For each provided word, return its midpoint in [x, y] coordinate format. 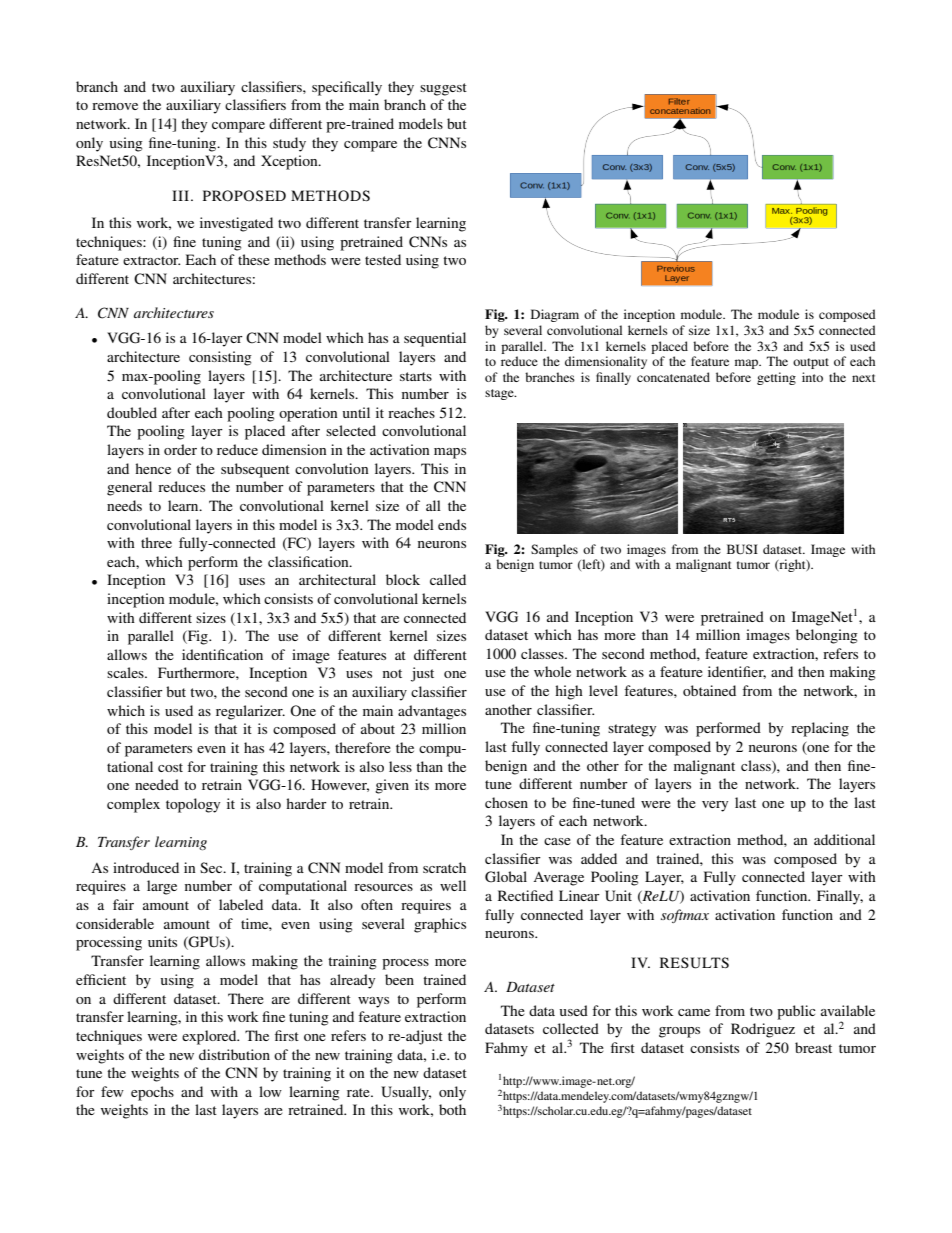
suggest [443, 89]
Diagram [555, 315]
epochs [152, 1093]
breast [813, 1047]
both [452, 1109]
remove [115, 106]
